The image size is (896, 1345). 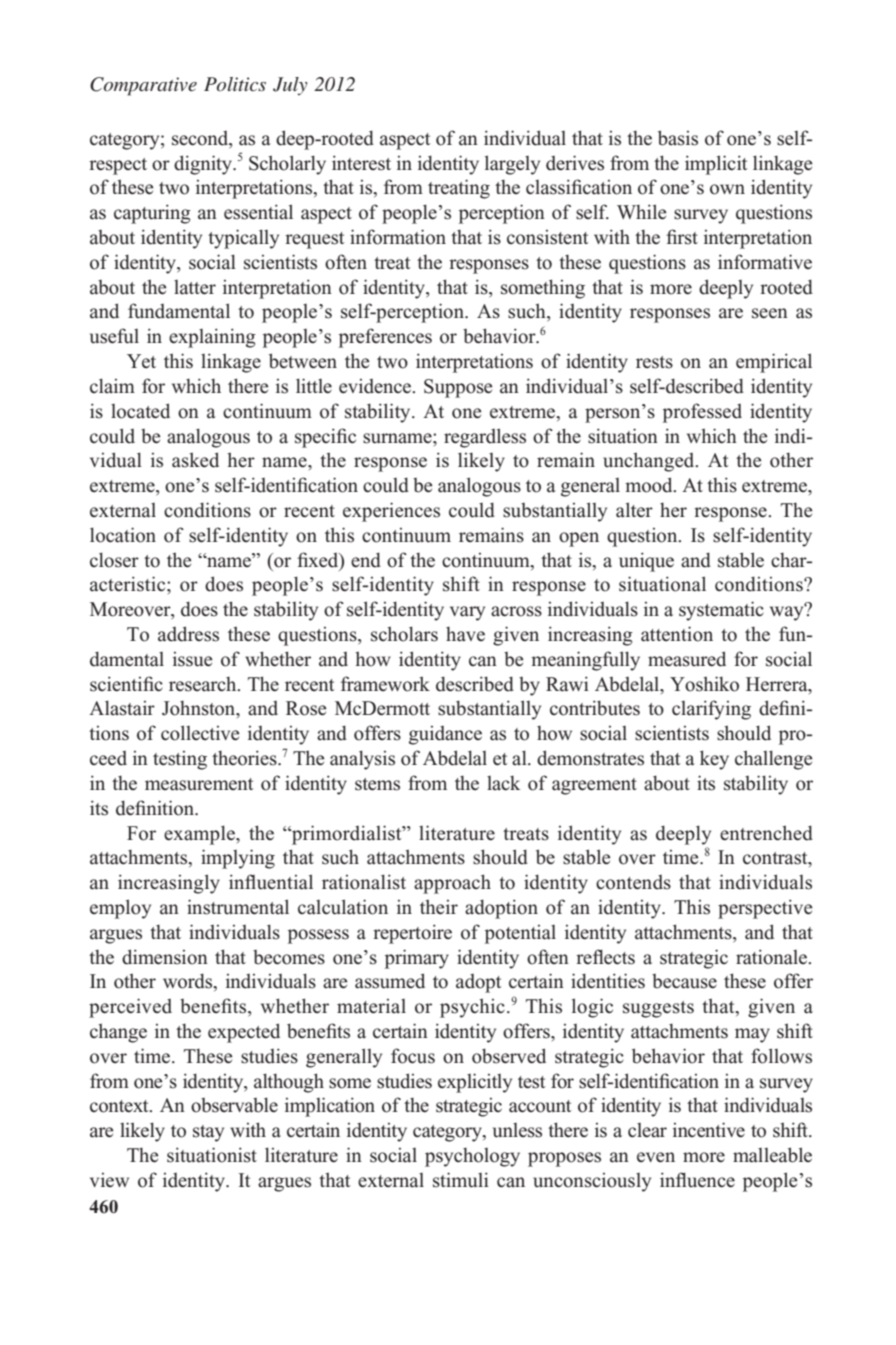 I want to click on largely, so click(x=512, y=165).
